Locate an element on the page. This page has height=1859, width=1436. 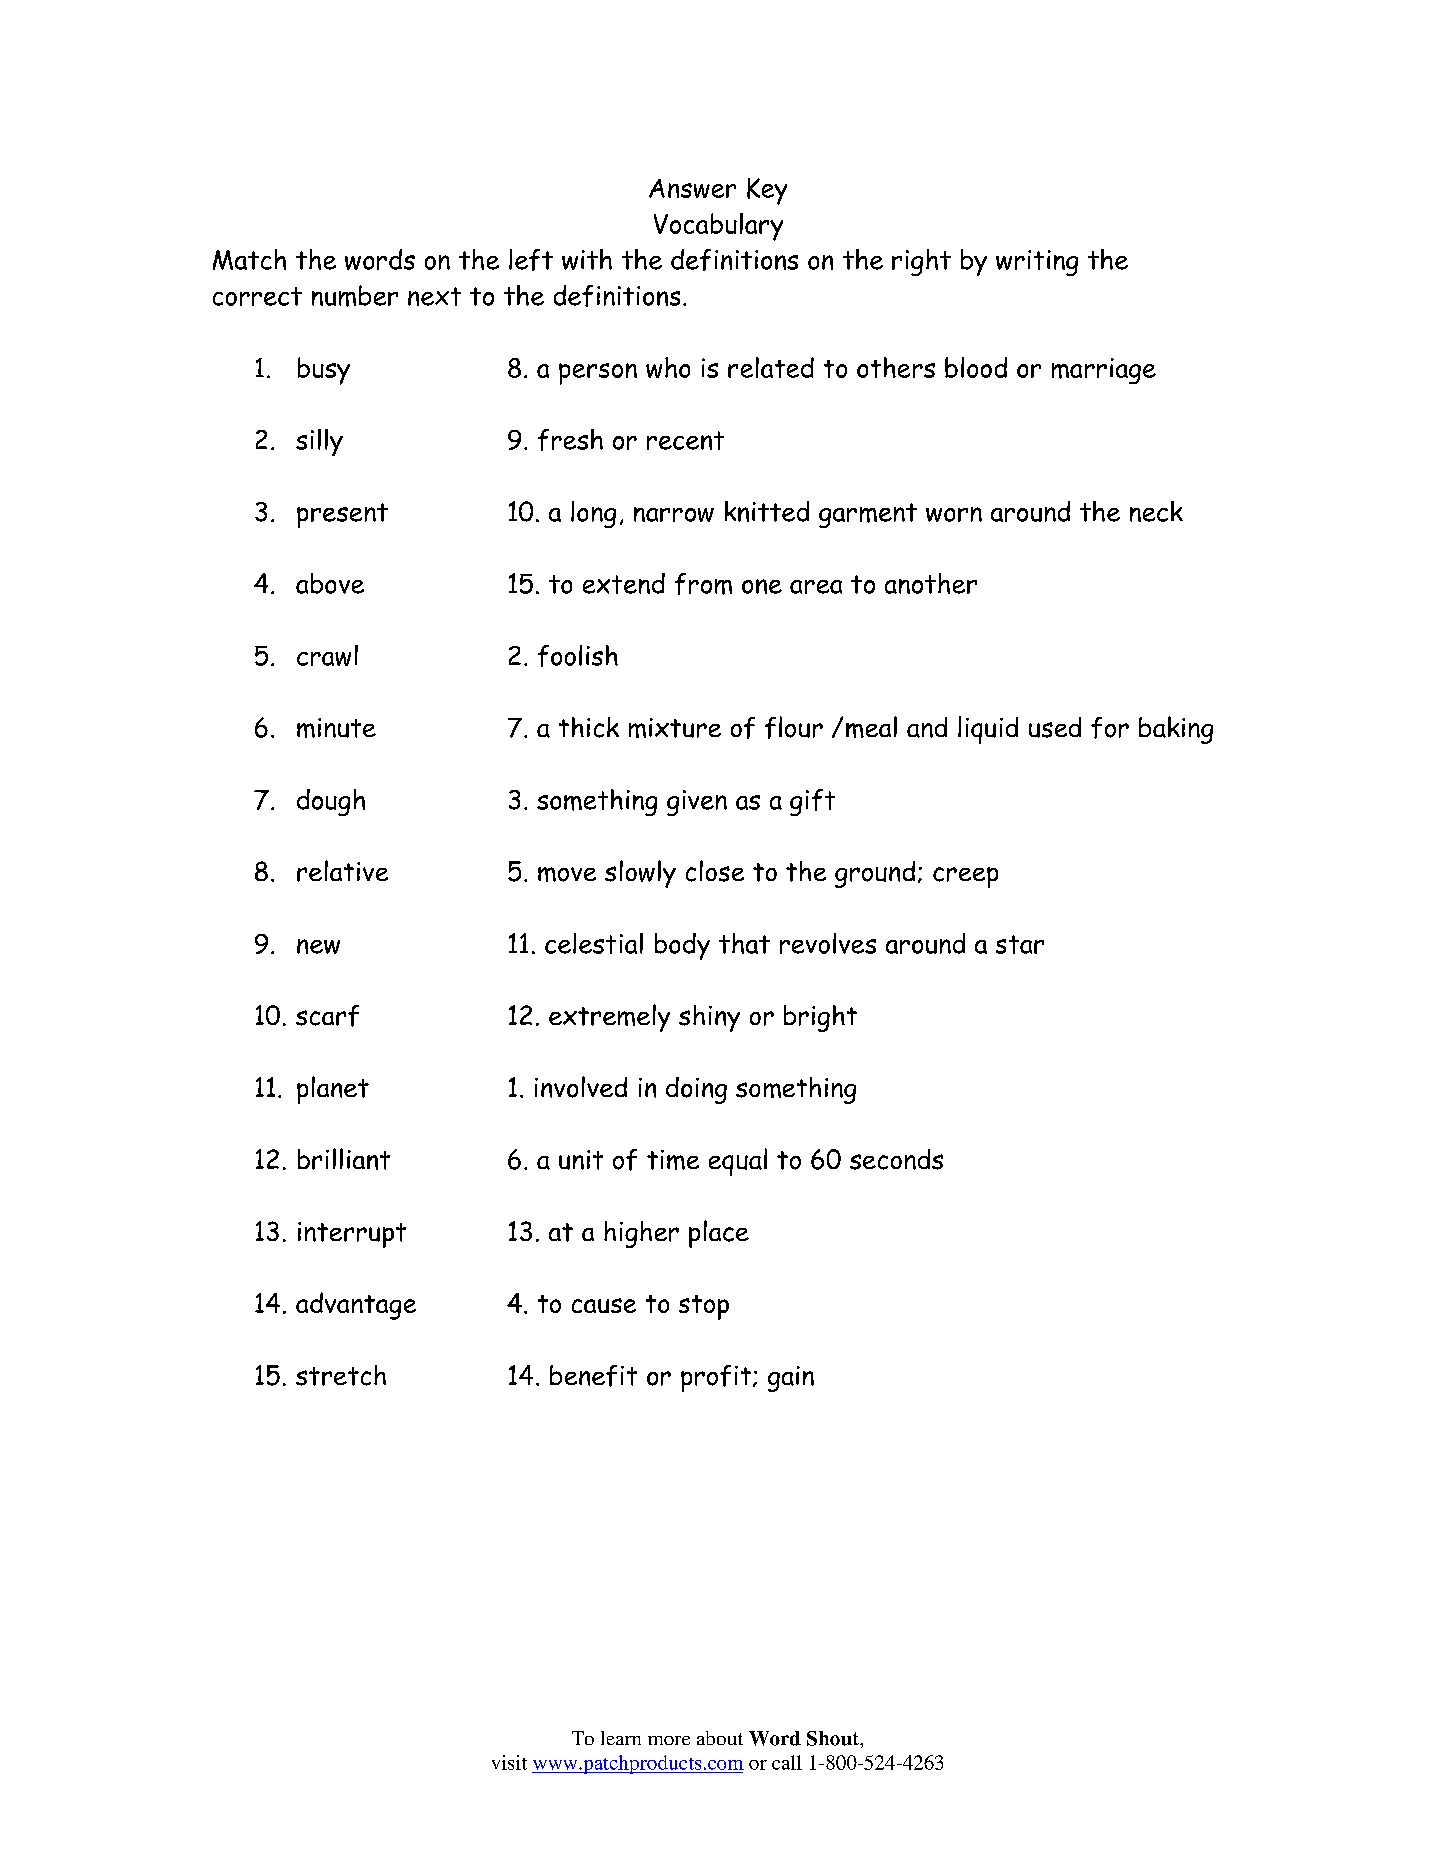
Vocabulary is located at coordinates (718, 227).
